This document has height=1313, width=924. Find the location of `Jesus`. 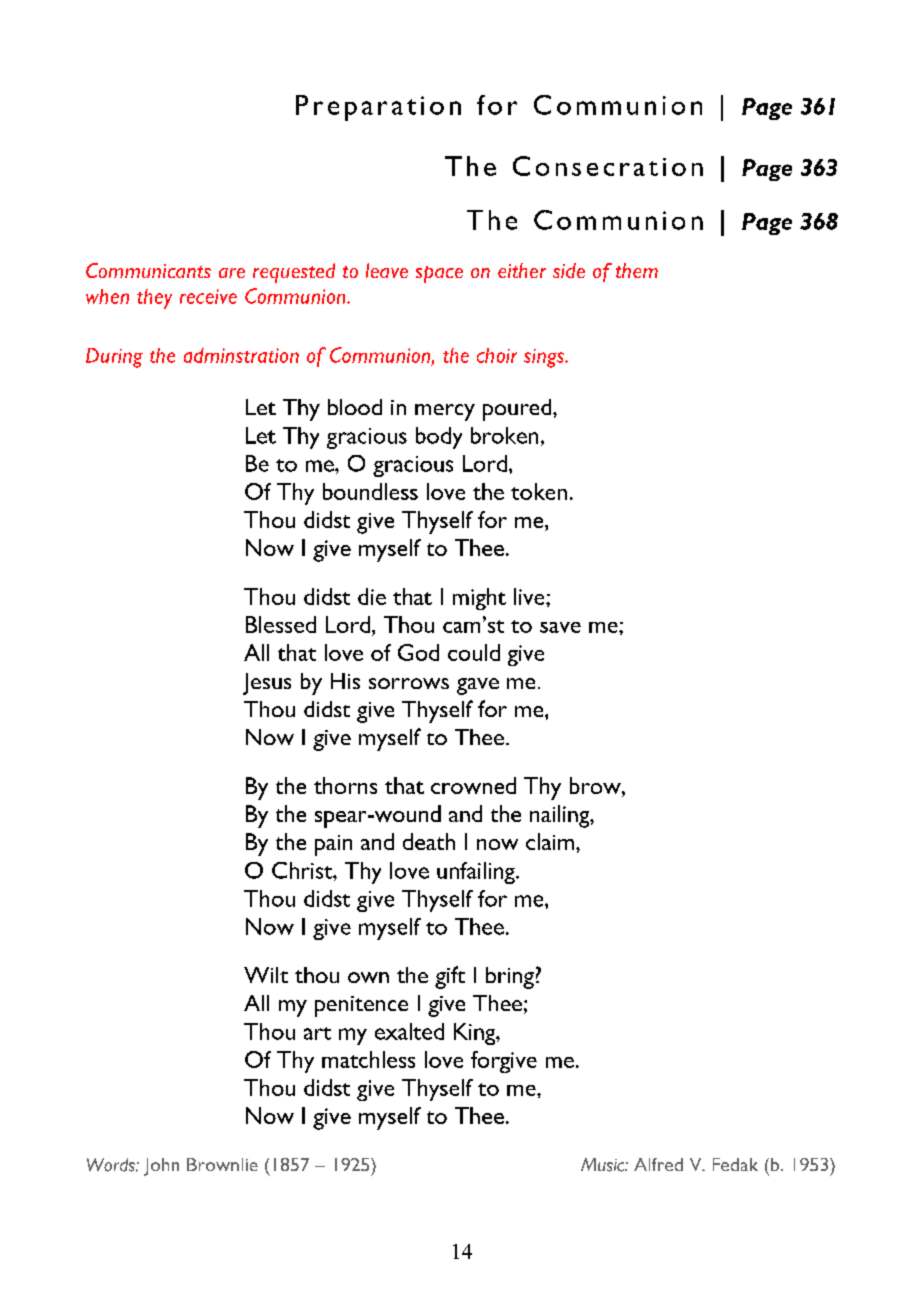

Jesus is located at coordinates (267, 684).
